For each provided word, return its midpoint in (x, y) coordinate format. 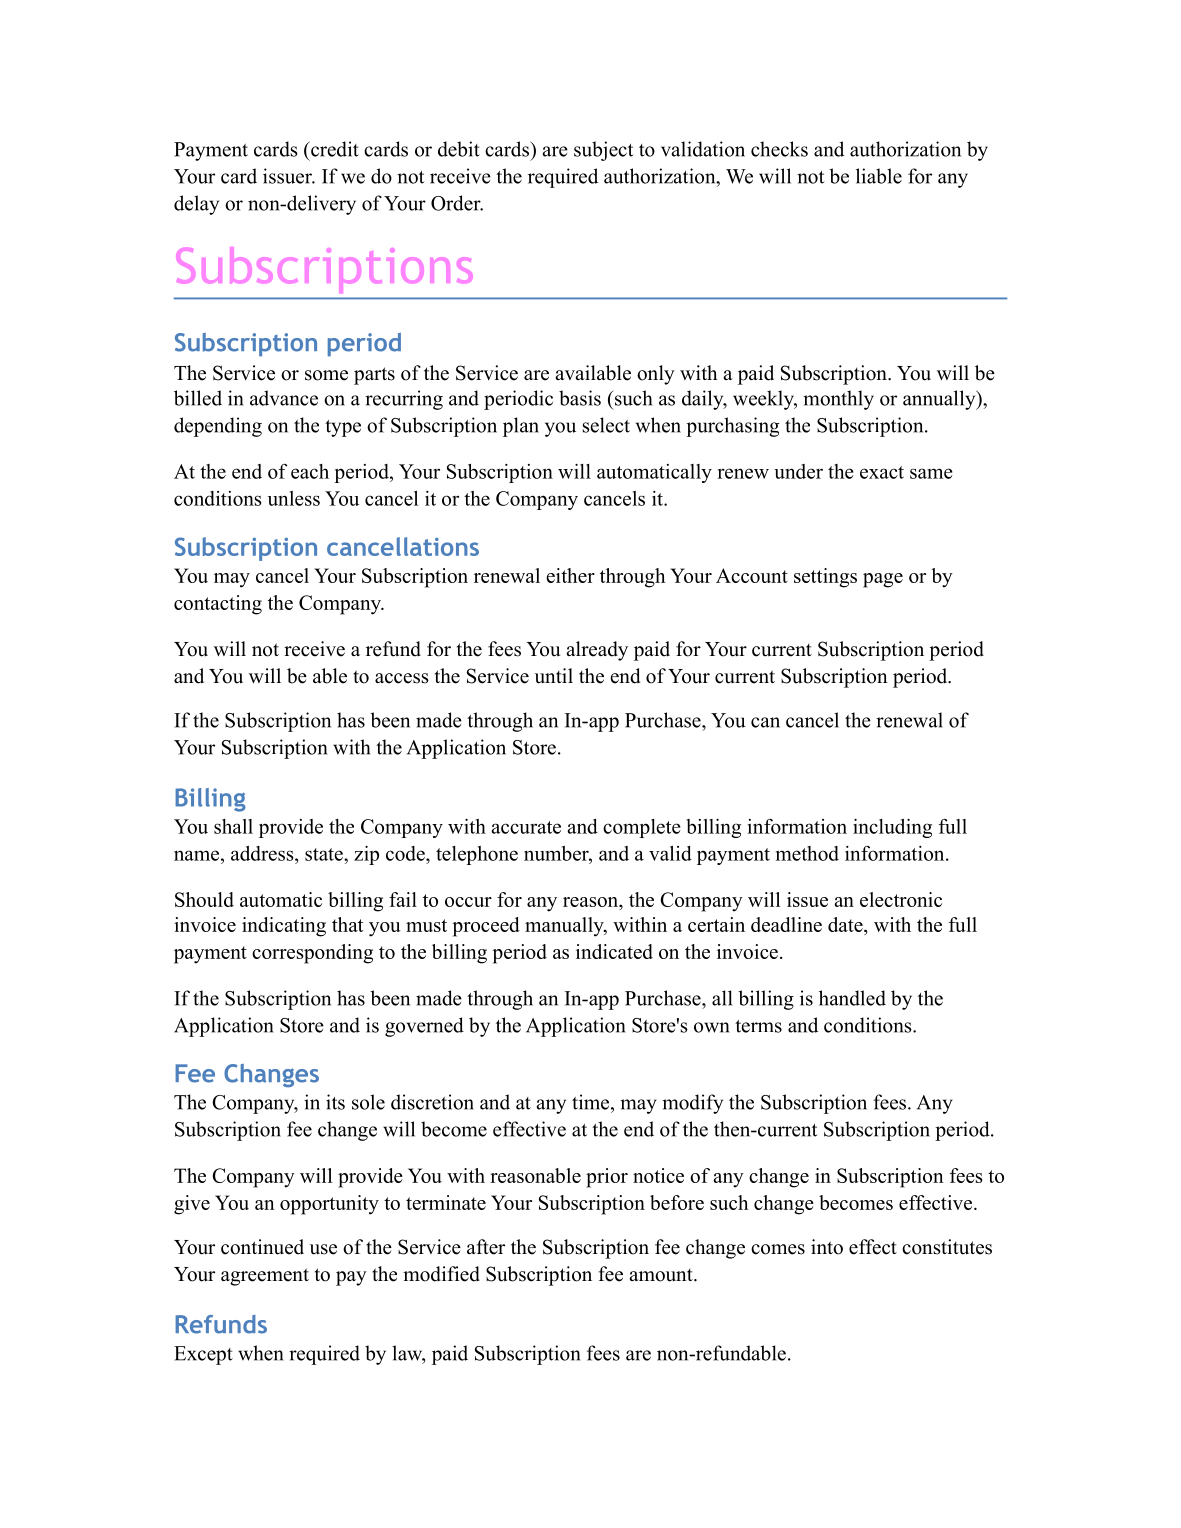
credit (334, 149)
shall (233, 826)
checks (779, 149)
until (554, 676)
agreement (265, 1277)
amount (662, 1275)
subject (603, 151)
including (892, 828)
